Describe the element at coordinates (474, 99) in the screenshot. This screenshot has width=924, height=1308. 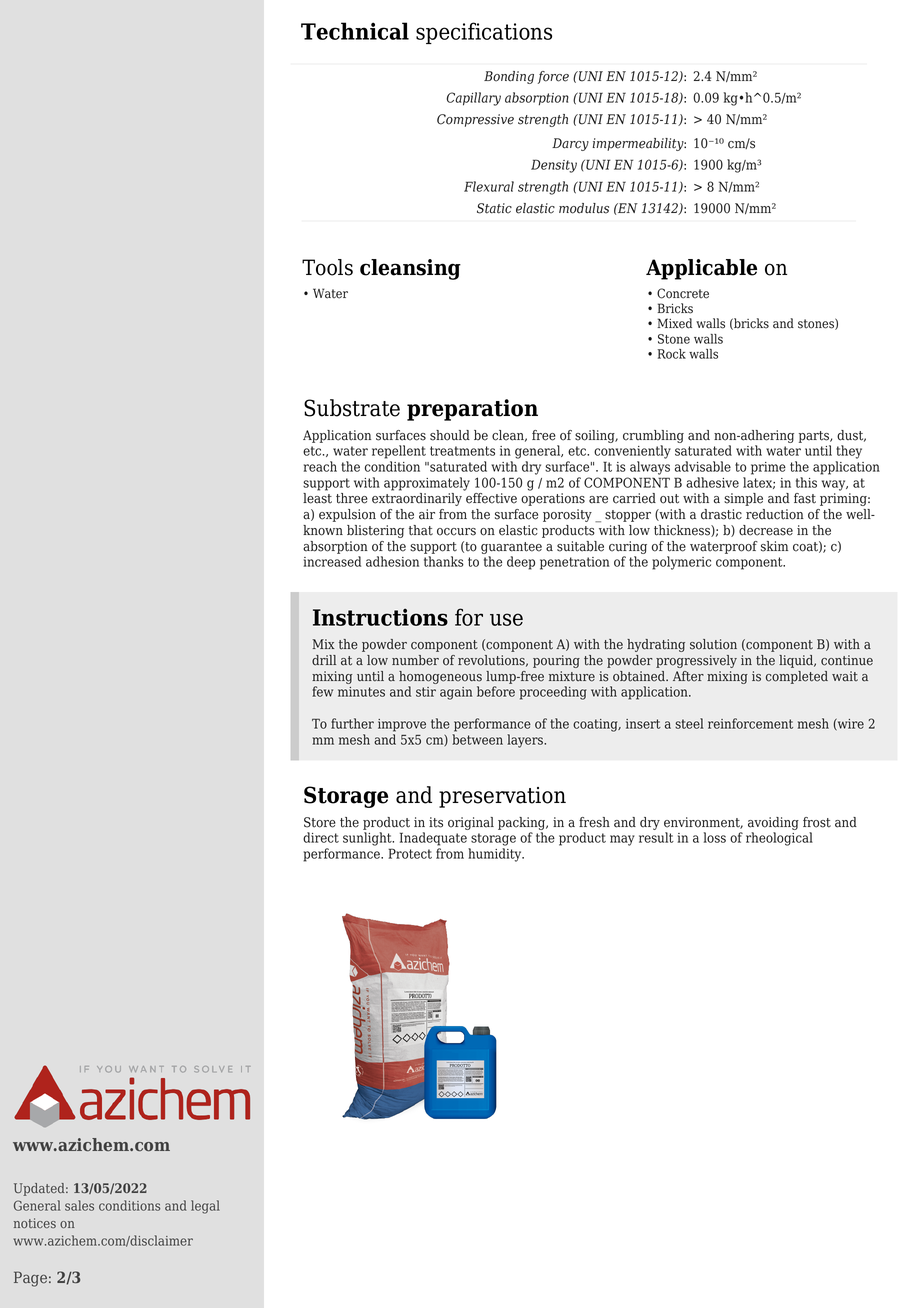
I see `Capillary` at that location.
